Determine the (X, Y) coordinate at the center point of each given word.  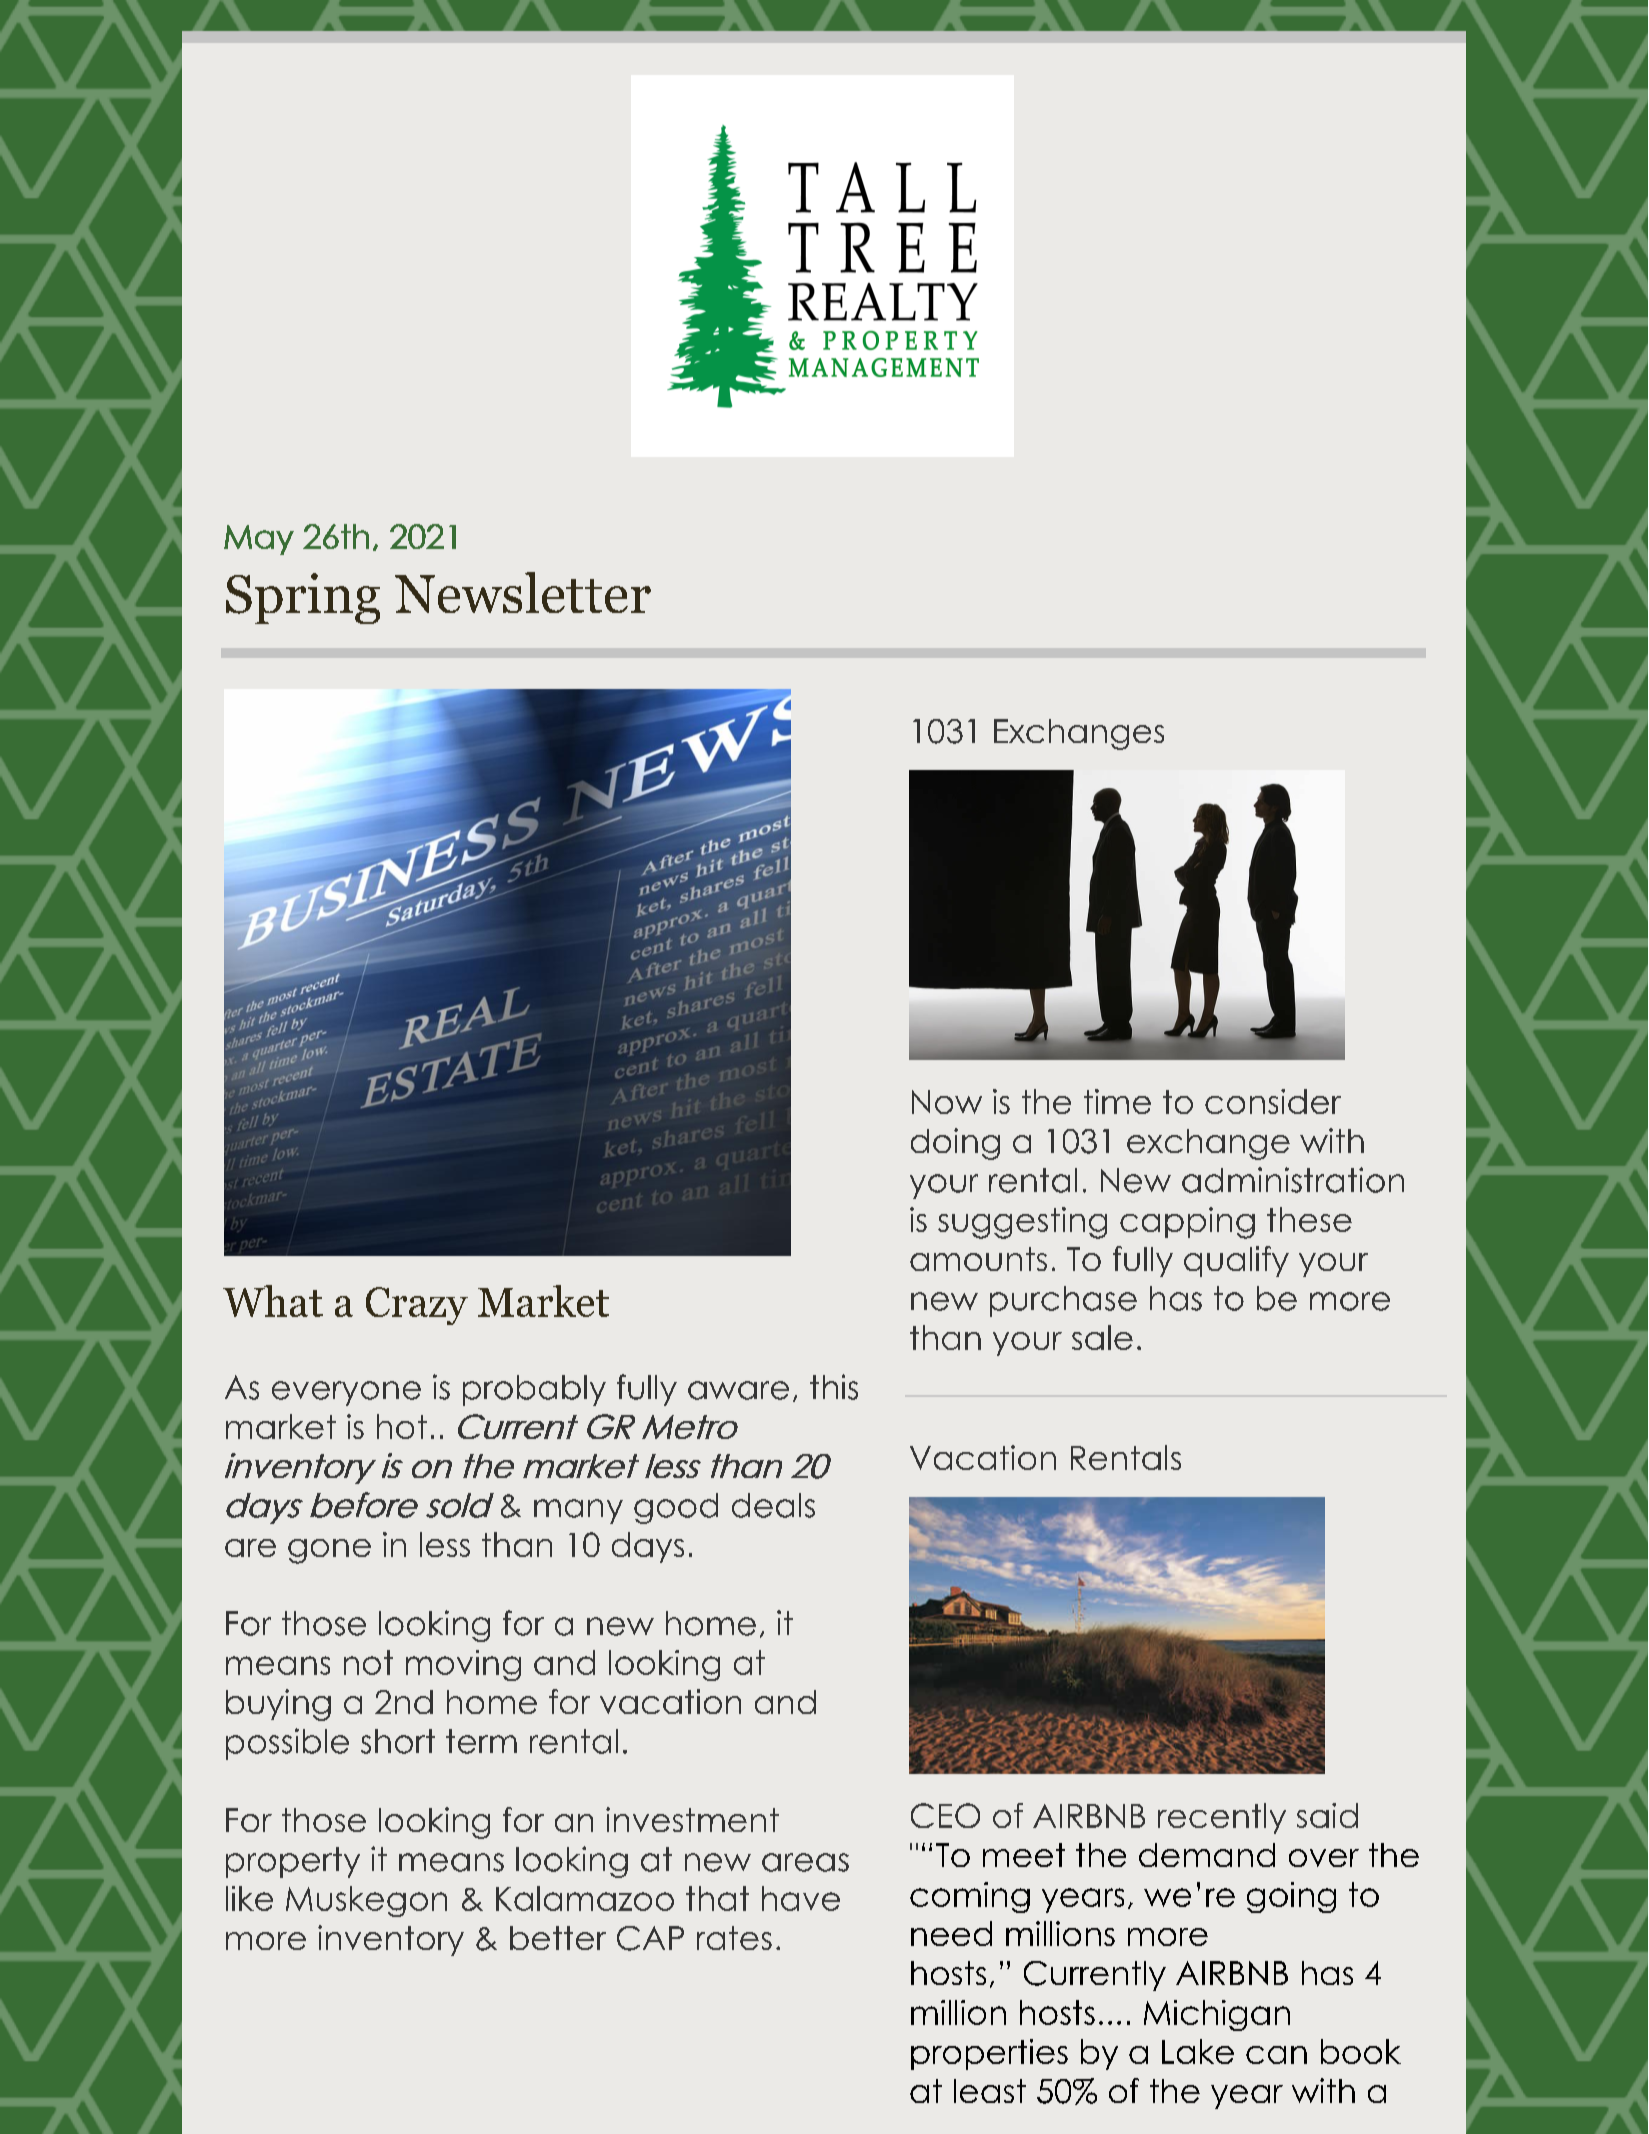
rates (734, 1938)
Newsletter (523, 592)
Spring (303, 598)
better (558, 1938)
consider (1273, 1101)
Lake (1198, 2051)
